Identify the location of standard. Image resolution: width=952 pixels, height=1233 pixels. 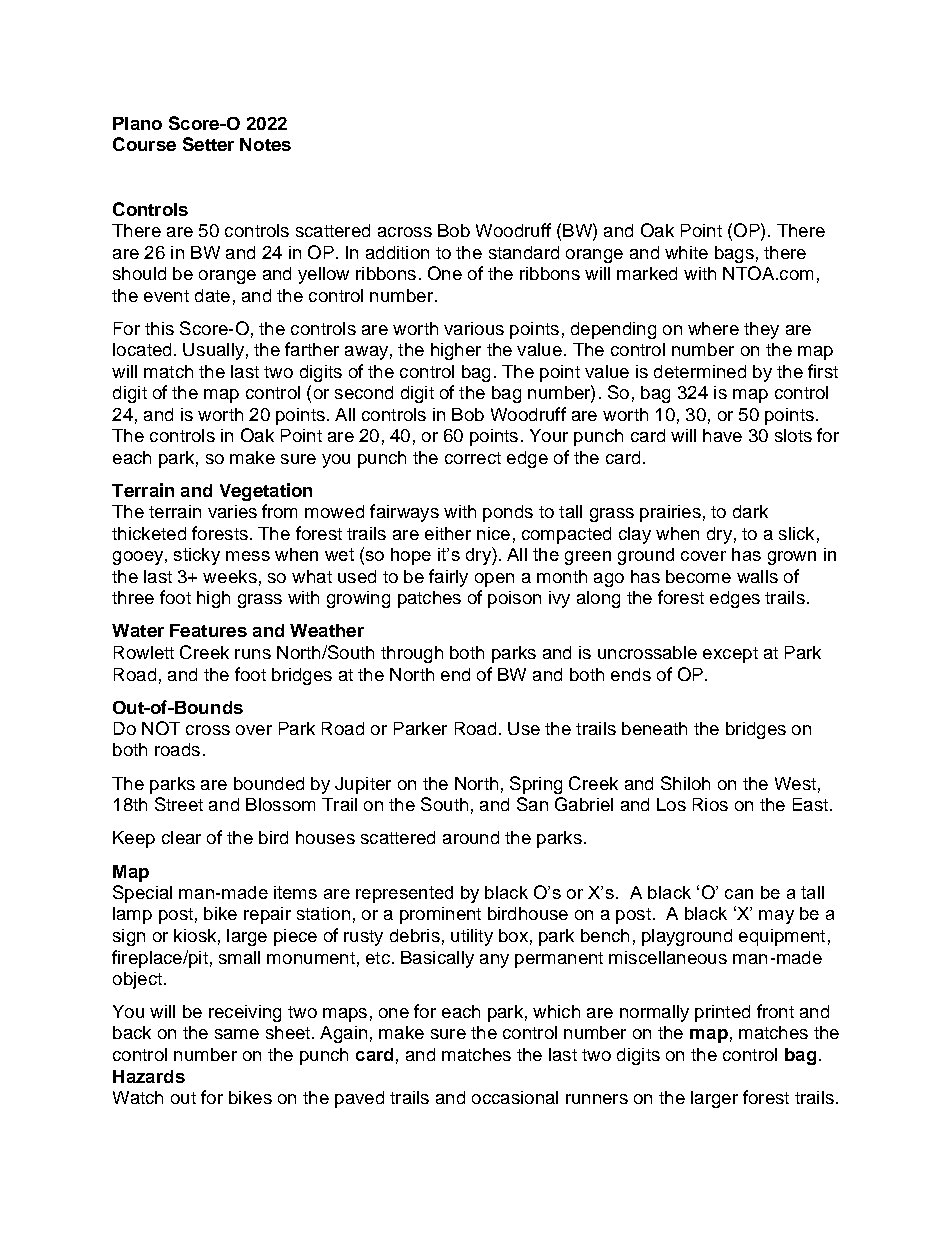
(524, 252).
